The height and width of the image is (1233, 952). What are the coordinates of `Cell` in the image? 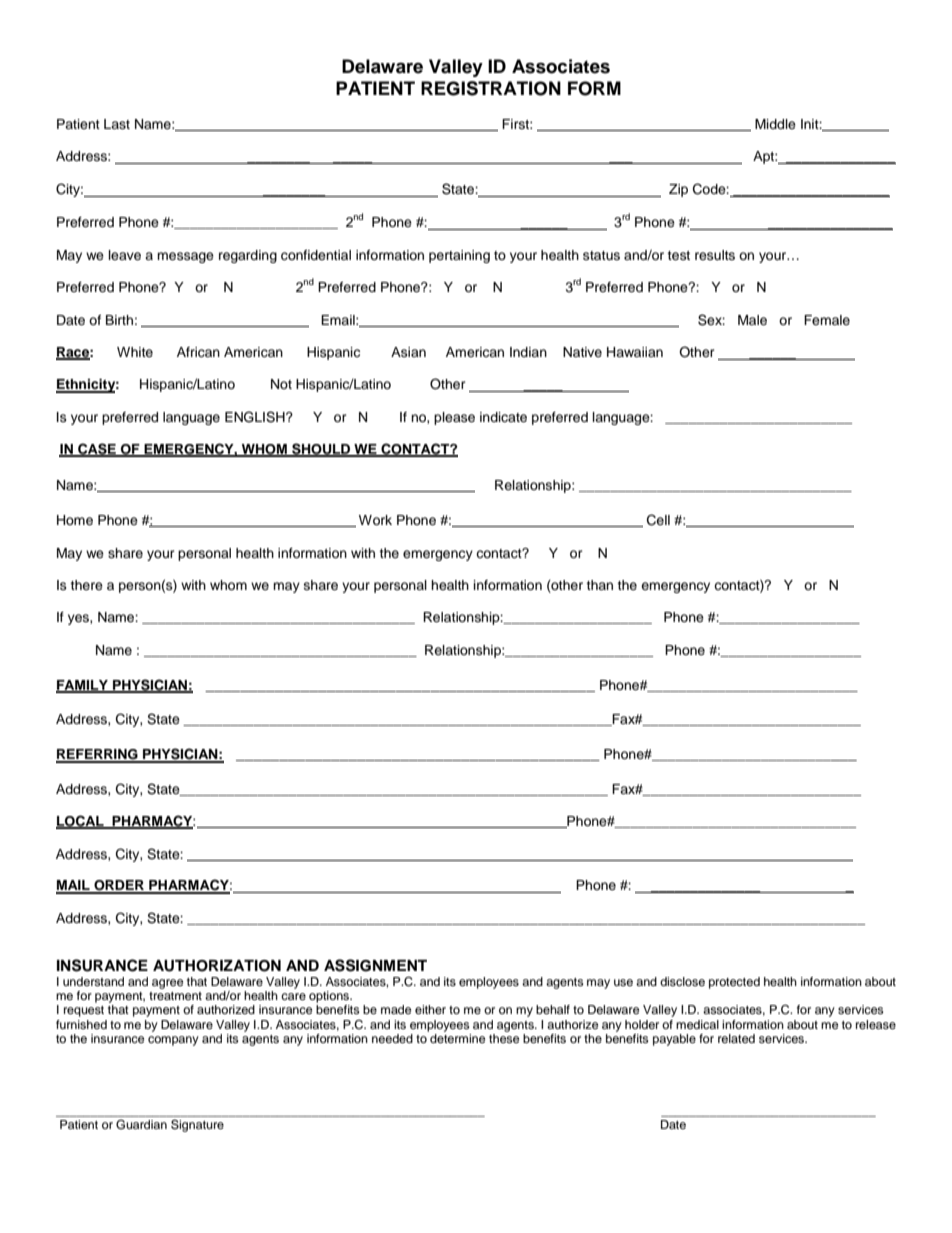 It's located at (658, 520).
